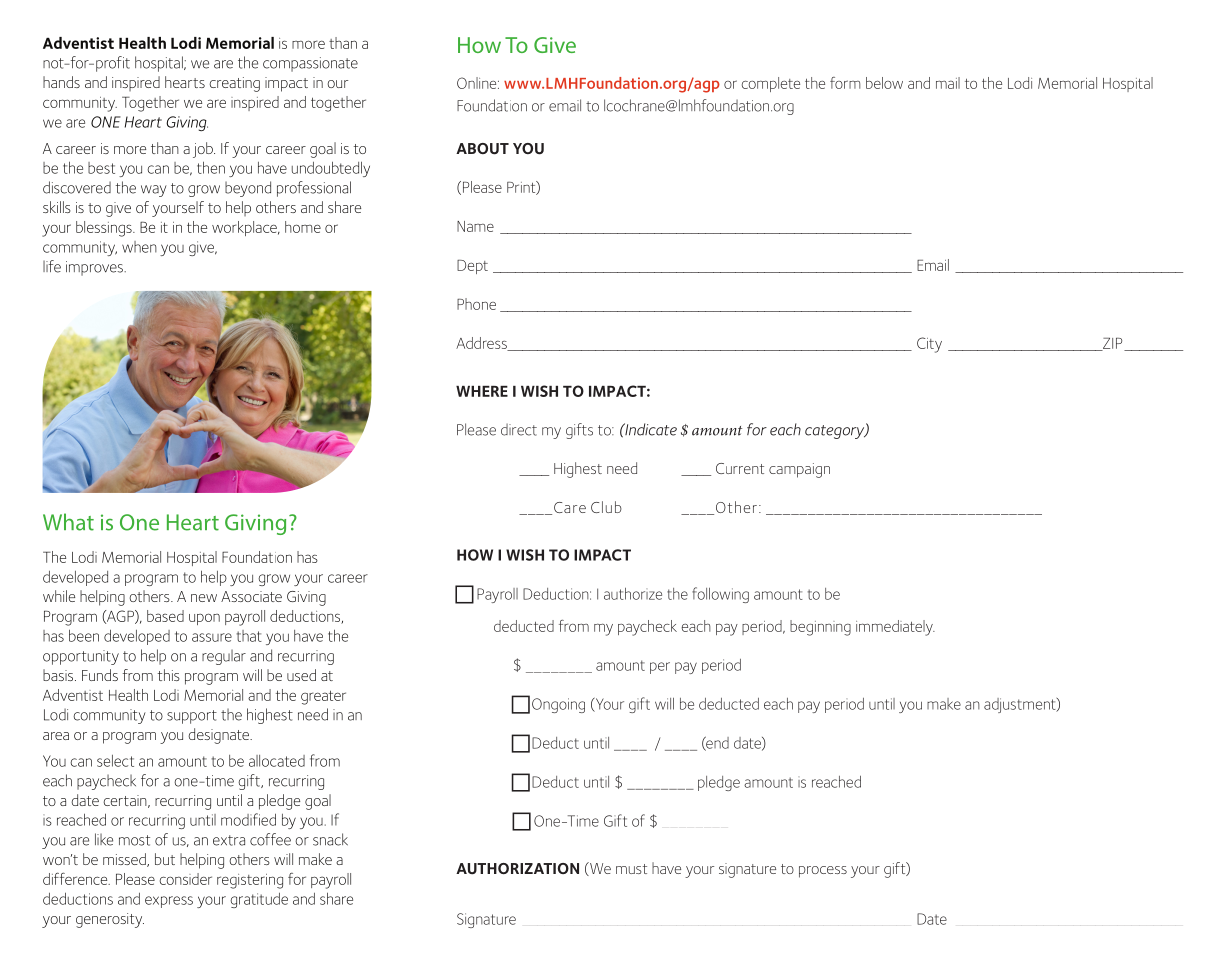 This screenshot has width=1232, height=957. I want to click on this, so click(169, 675).
